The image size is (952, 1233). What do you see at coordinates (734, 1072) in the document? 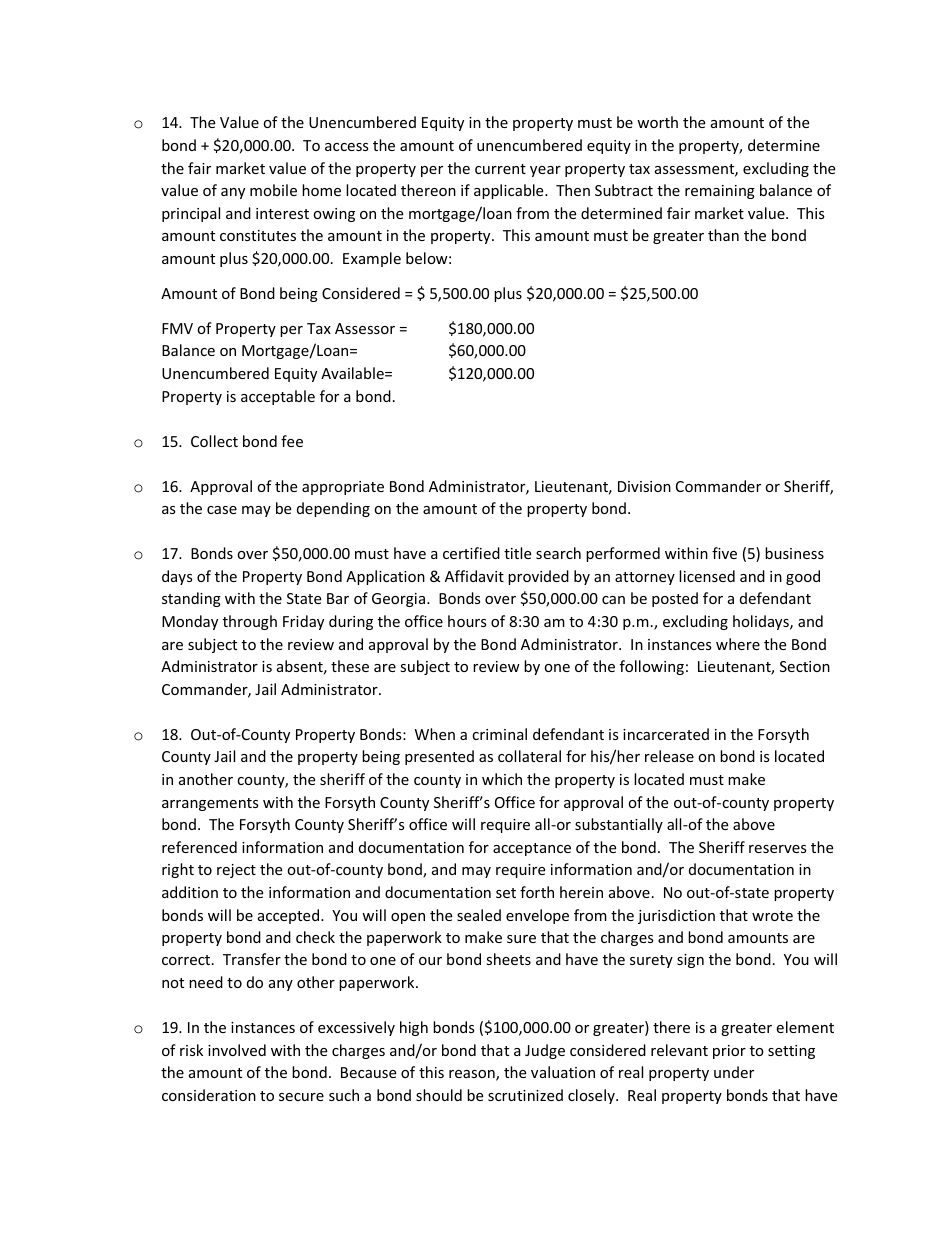
I see `under` at bounding box center [734, 1072].
